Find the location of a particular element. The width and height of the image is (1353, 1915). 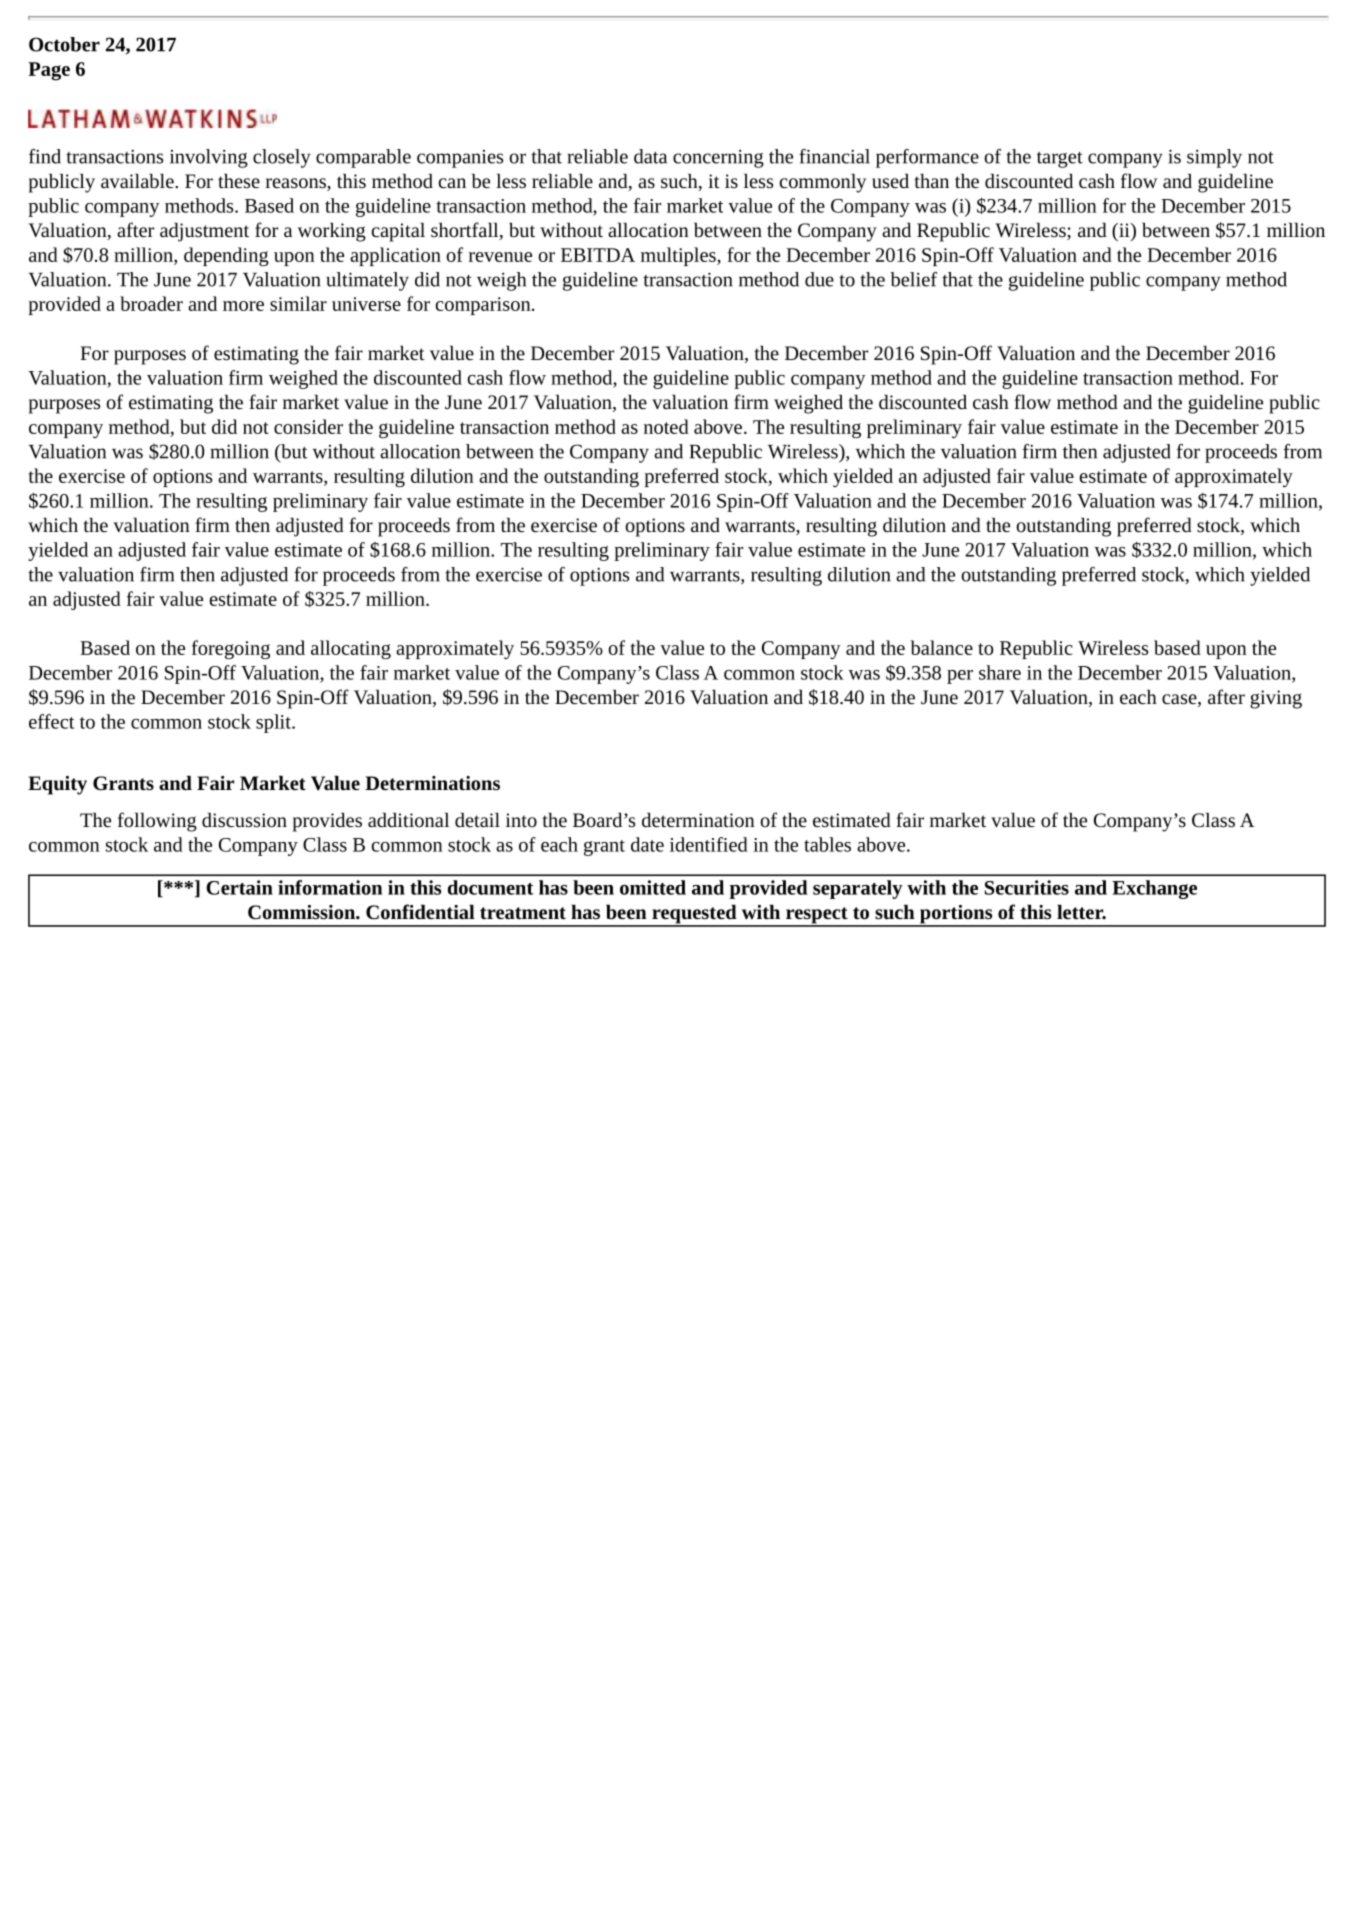

foregoing is located at coordinates (231, 649).
